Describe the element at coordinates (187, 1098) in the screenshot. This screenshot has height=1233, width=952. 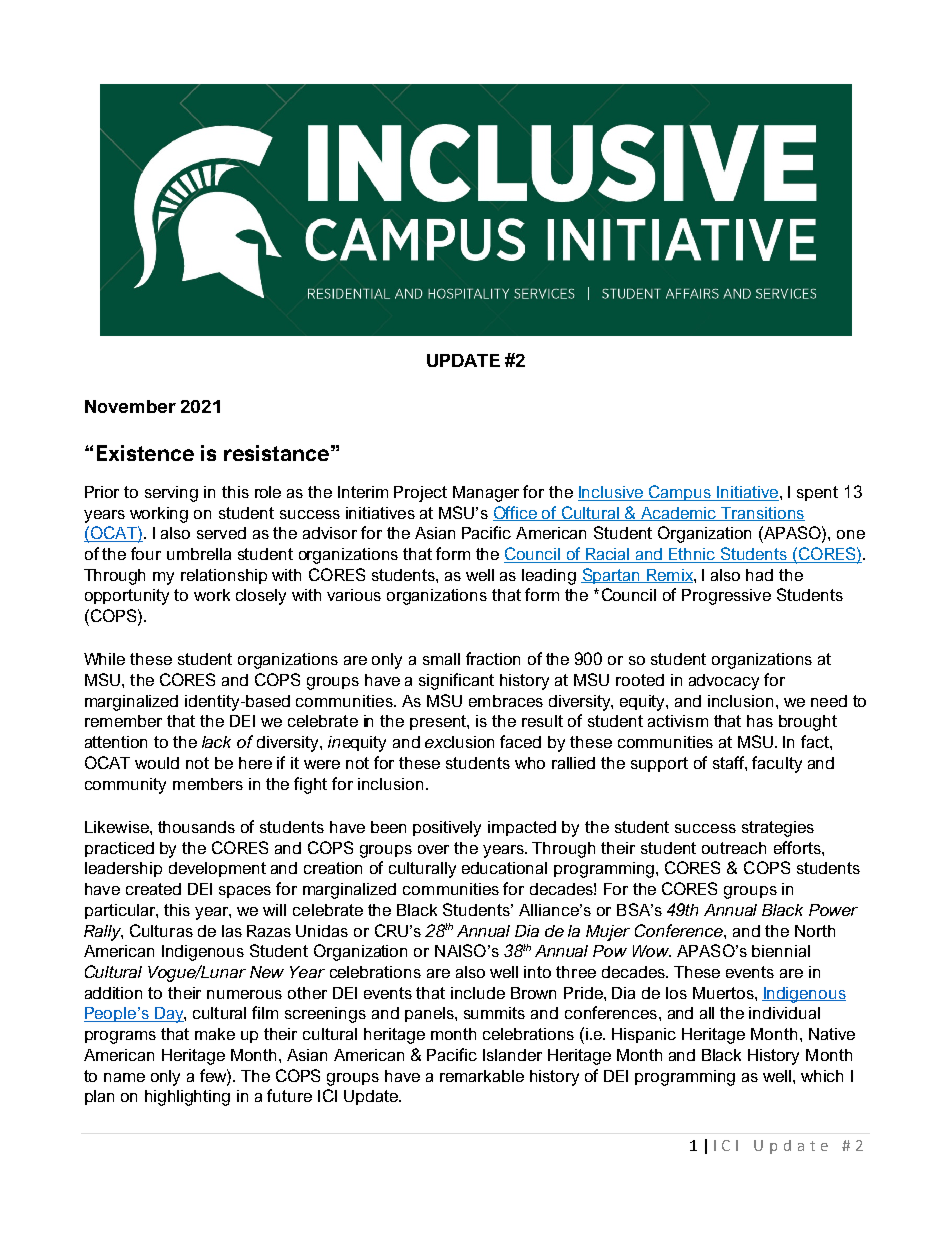
I see `highlighting` at that location.
